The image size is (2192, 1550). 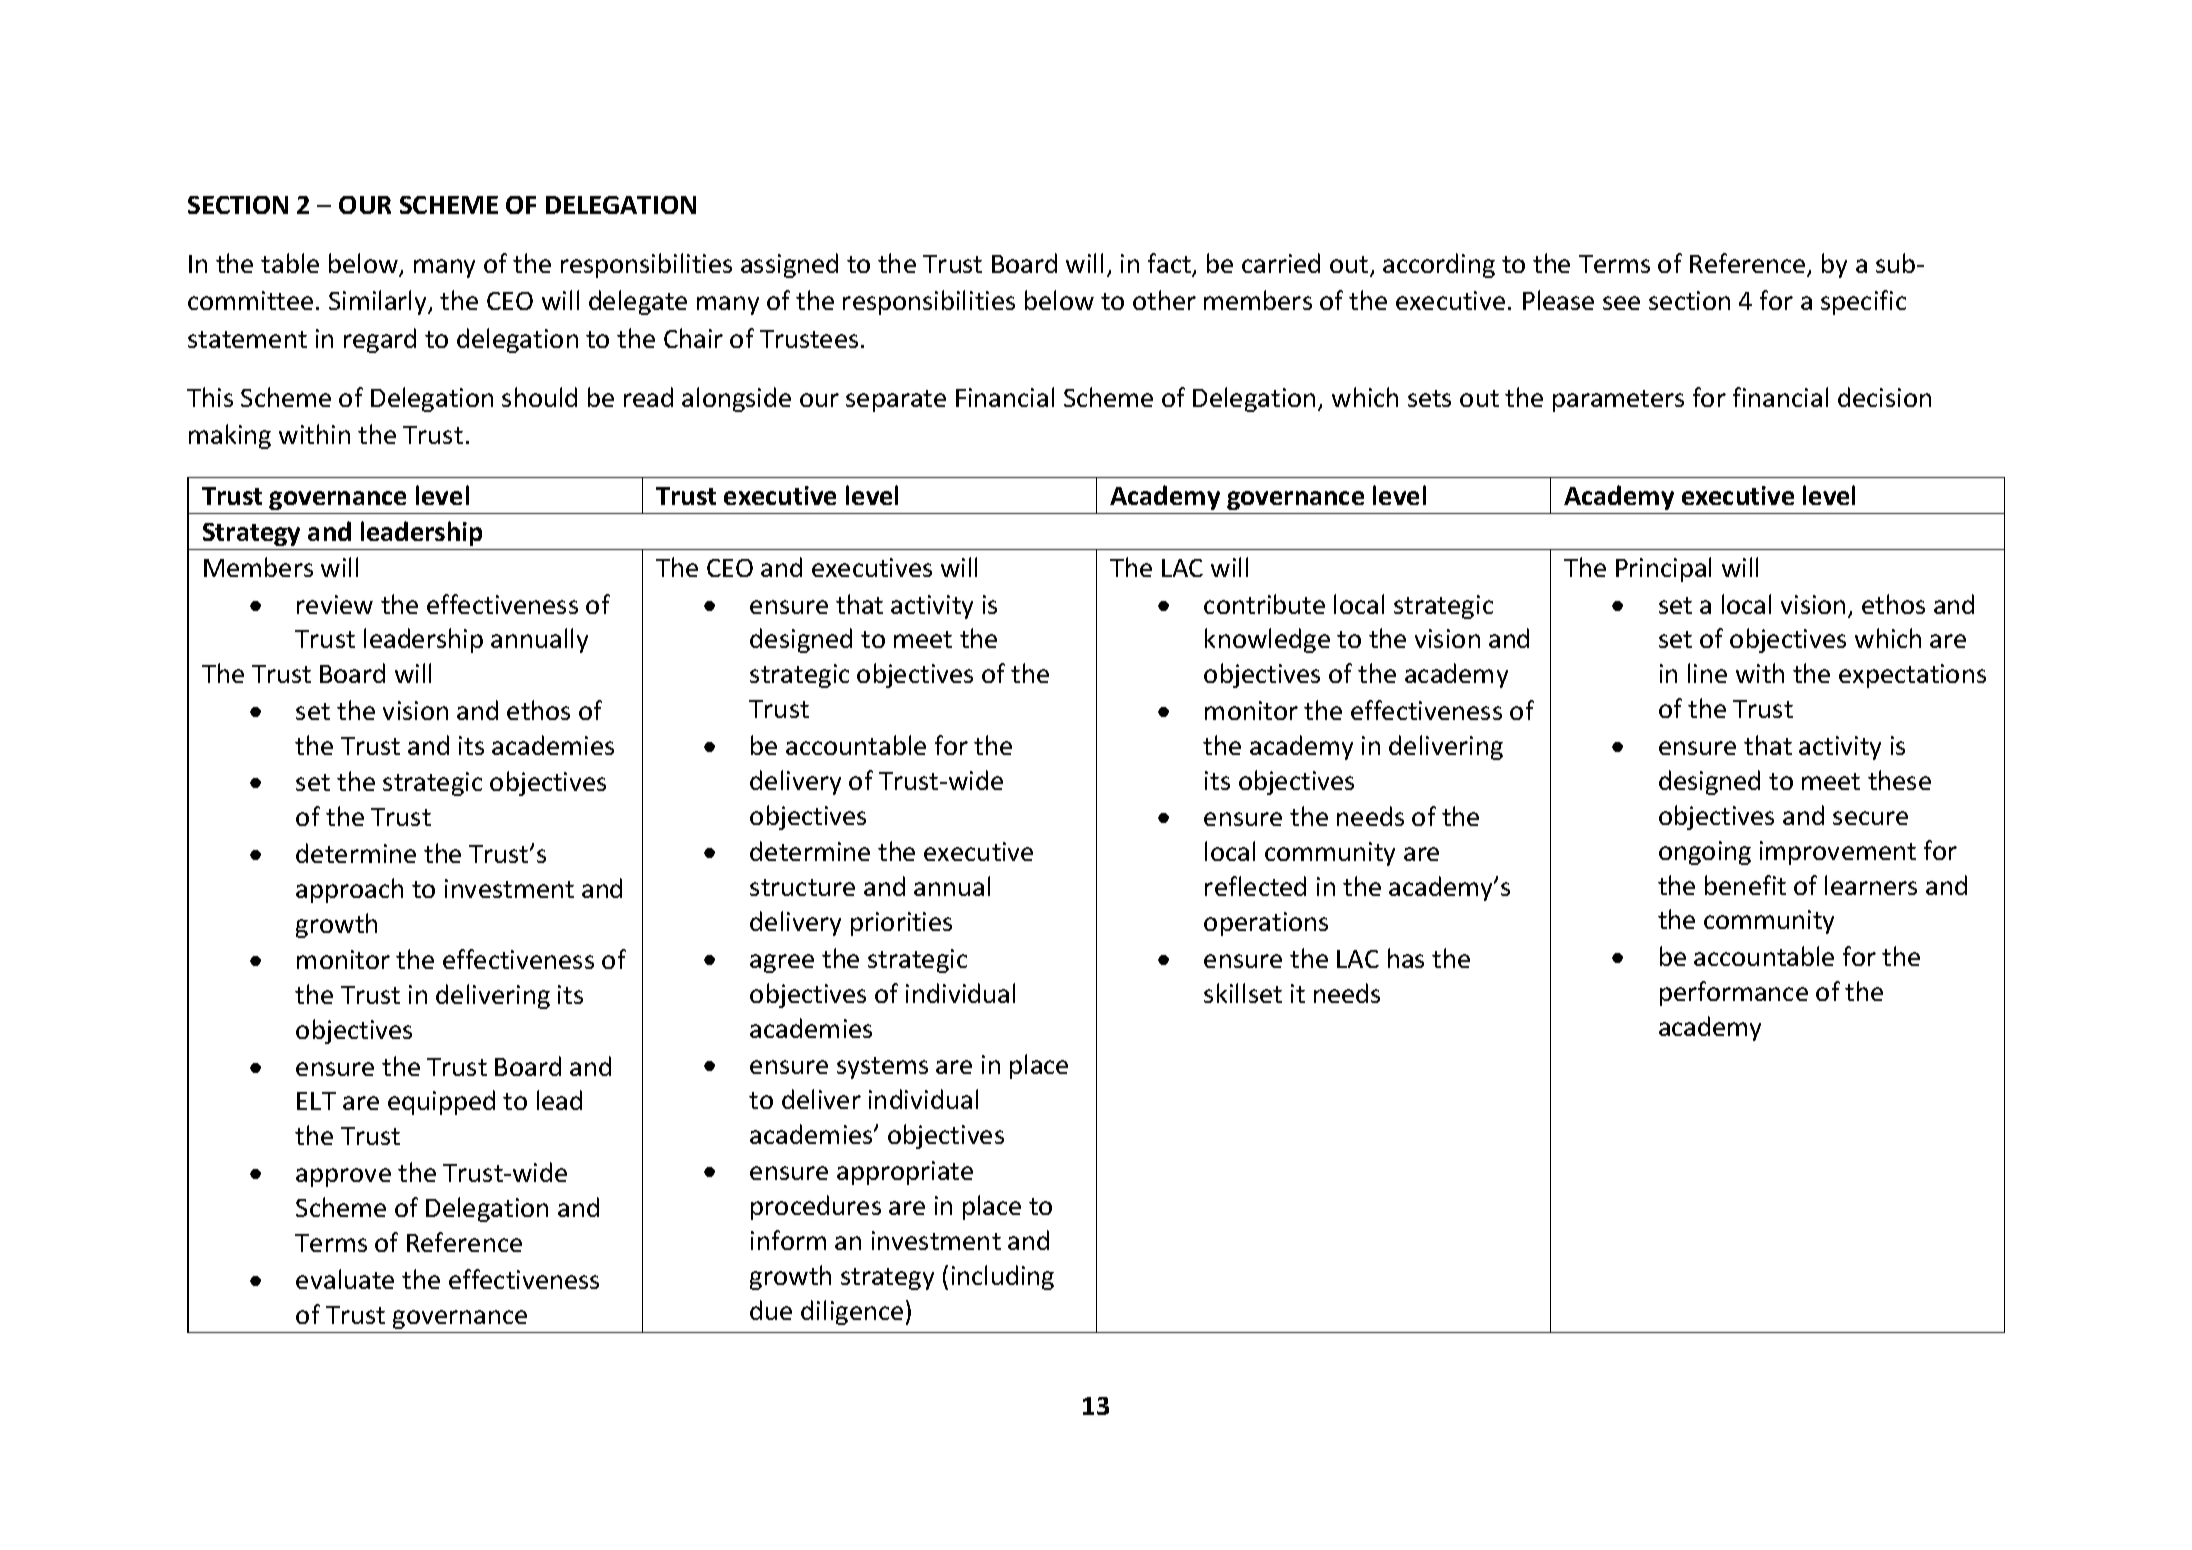 What do you see at coordinates (1164, 300) in the image?
I see `other` at bounding box center [1164, 300].
